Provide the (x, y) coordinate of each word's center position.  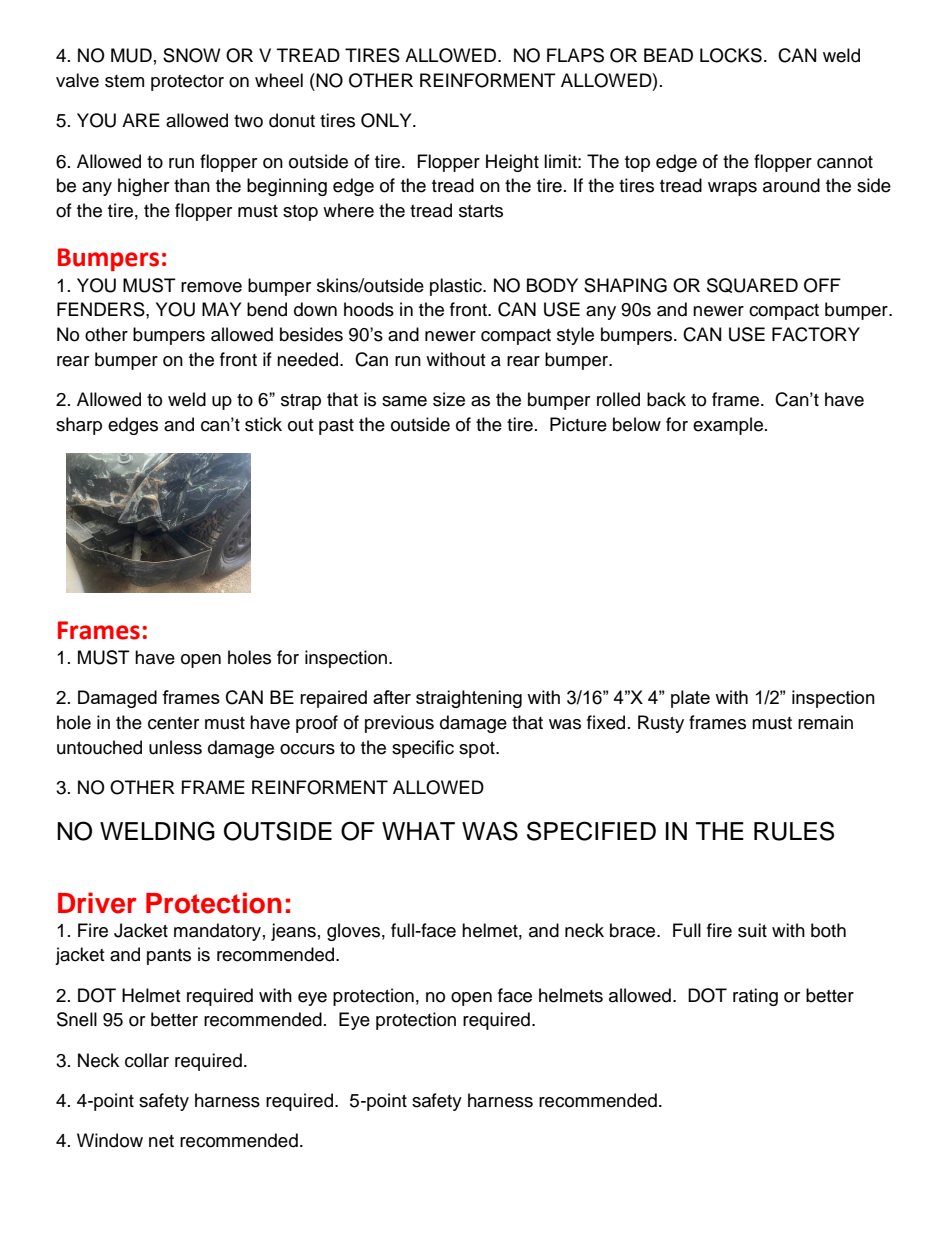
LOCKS (731, 55)
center (173, 723)
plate (690, 699)
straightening (469, 699)
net (161, 1141)
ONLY (387, 120)
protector (187, 83)
